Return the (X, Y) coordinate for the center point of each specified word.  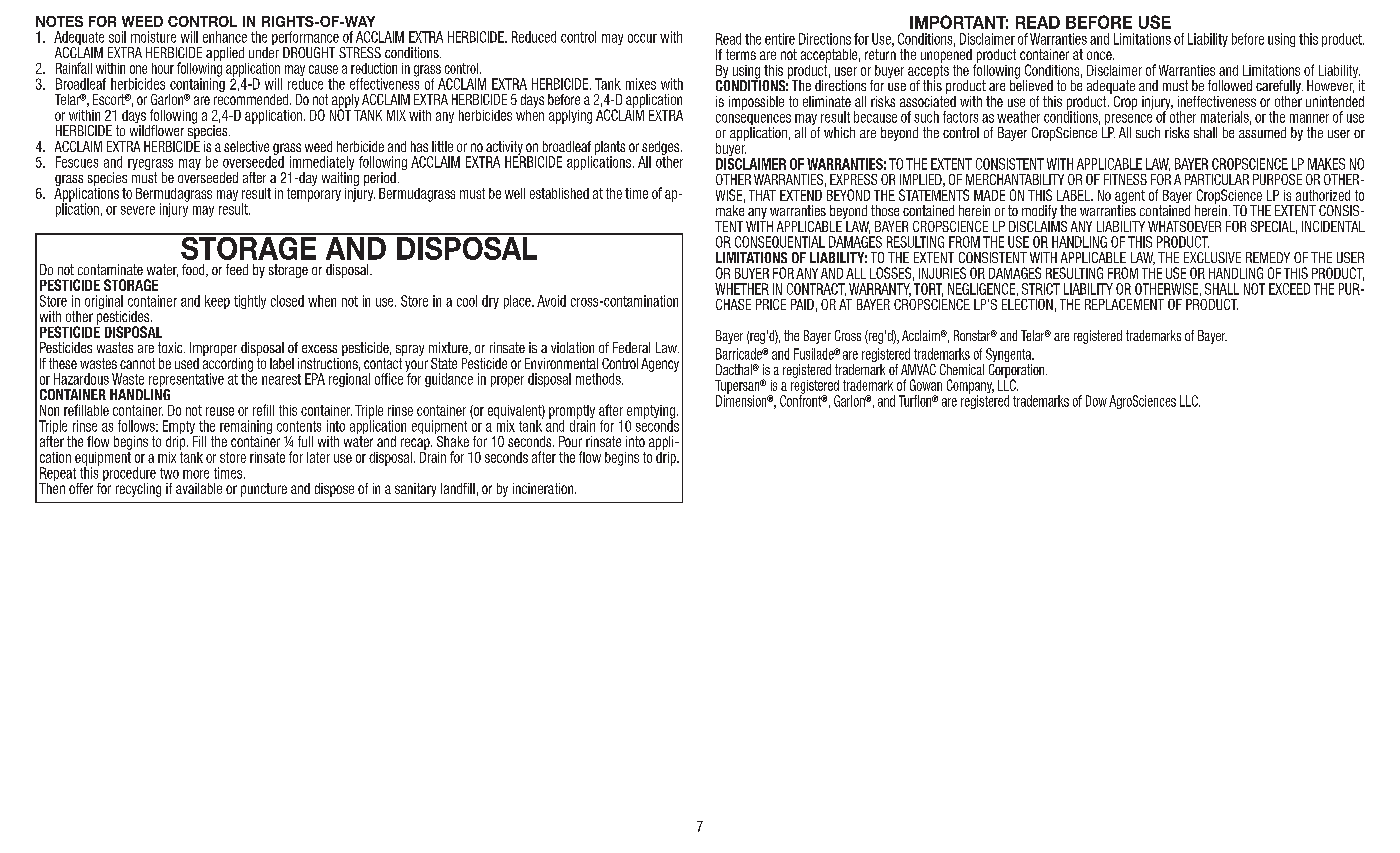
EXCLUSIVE (1212, 257)
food (194, 270)
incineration (544, 488)
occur (642, 38)
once (1100, 55)
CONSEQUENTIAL (780, 242)
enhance (225, 37)
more (196, 474)
